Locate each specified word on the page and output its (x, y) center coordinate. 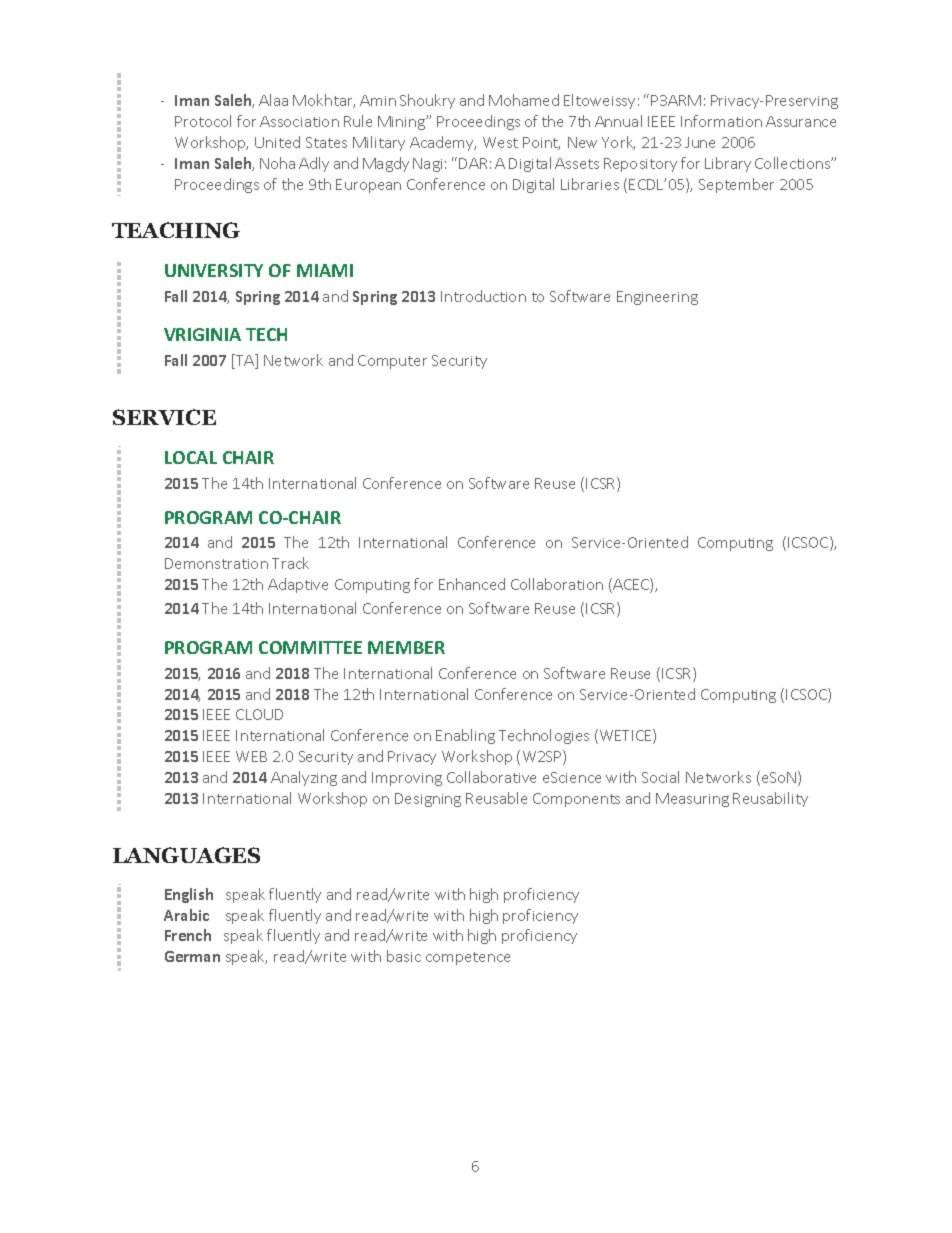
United (277, 142)
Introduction (483, 296)
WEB (251, 756)
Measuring (692, 800)
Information (721, 121)
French (188, 935)
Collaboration (557, 584)
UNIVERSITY (214, 270)
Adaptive (298, 585)
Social (660, 777)
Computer (392, 362)
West (500, 142)
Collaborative (491, 777)
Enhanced (472, 584)
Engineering (657, 298)
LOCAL (191, 457)
